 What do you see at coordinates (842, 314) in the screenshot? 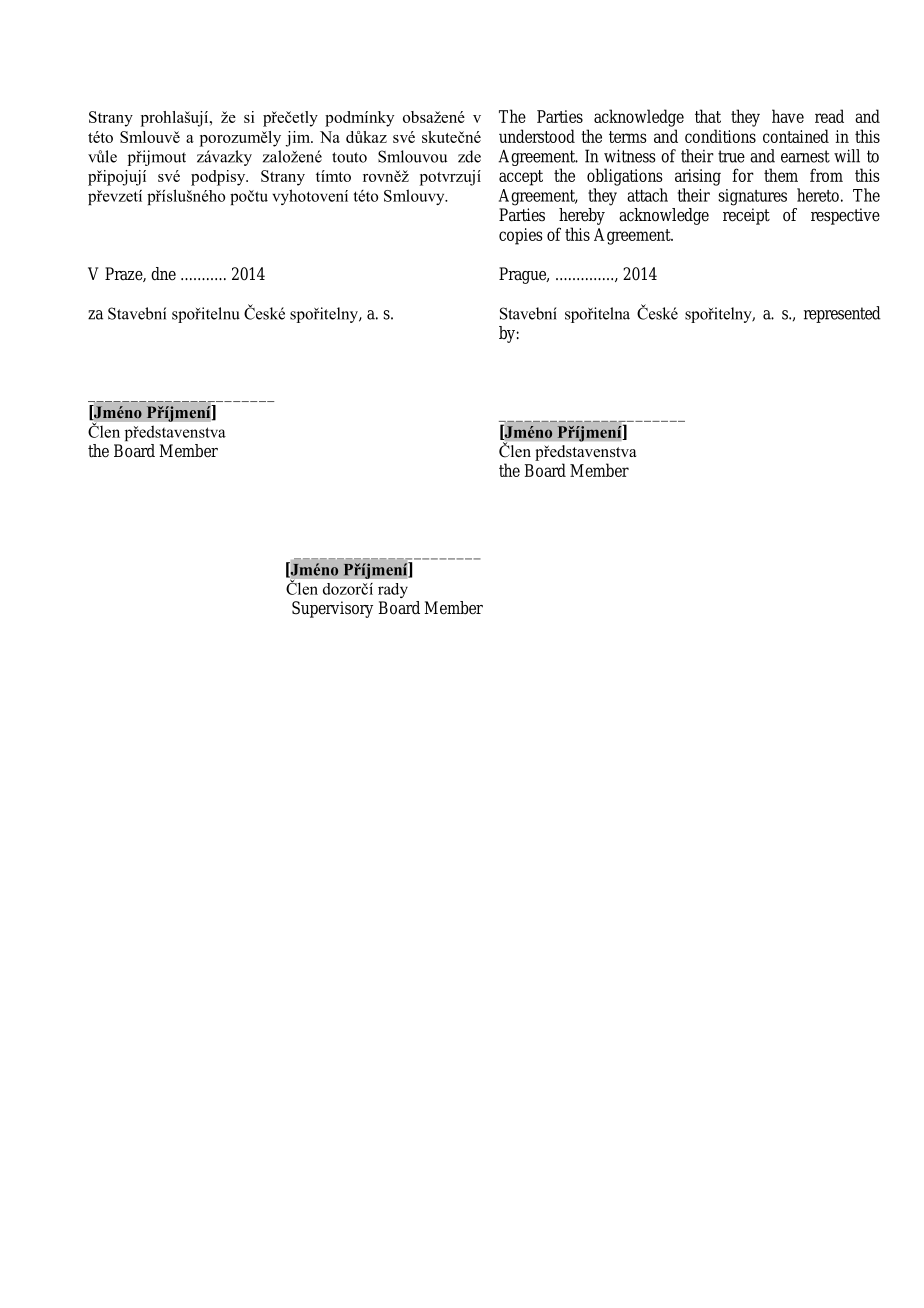
I see `represented` at bounding box center [842, 314].
